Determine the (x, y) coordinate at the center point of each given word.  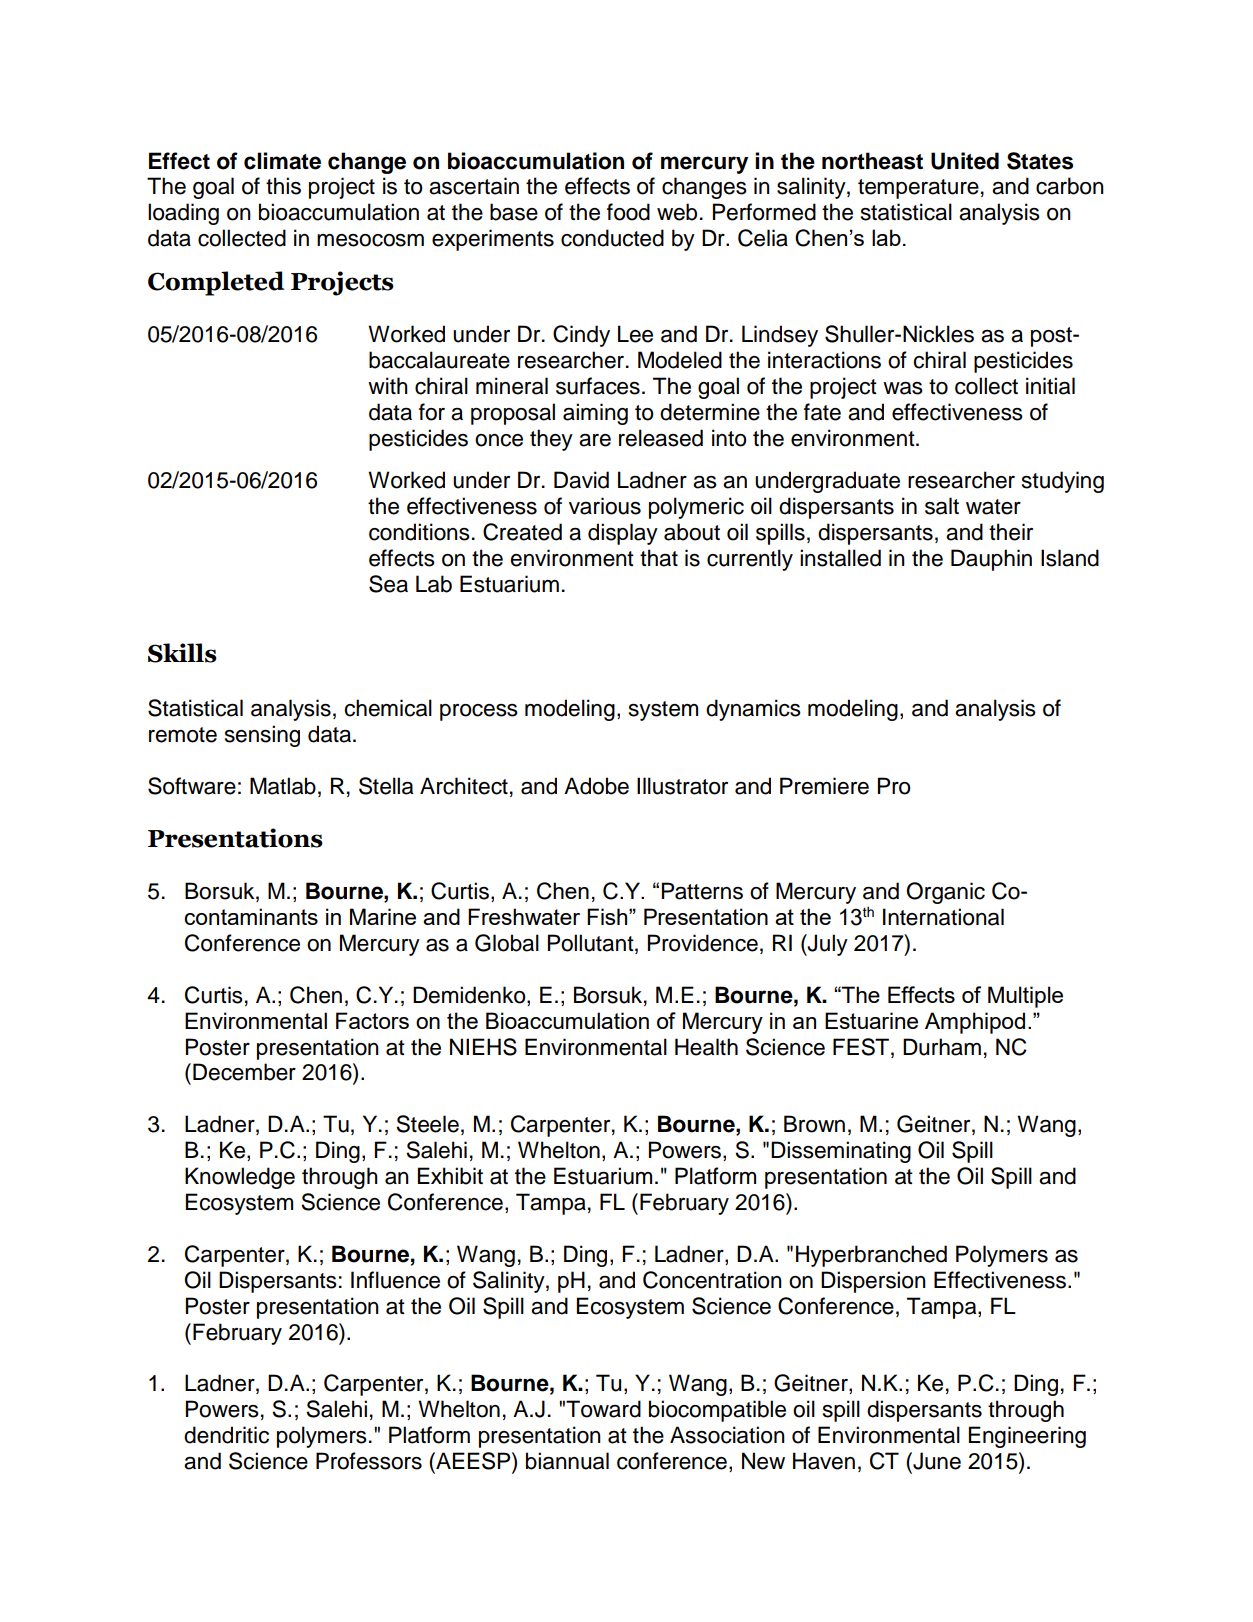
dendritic (226, 1435)
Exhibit (450, 1176)
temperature (918, 189)
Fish (608, 916)
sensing (262, 736)
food (628, 212)
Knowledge (240, 1178)
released (661, 438)
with (388, 385)
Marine (383, 916)
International (943, 917)
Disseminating (841, 1152)
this (283, 186)
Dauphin (991, 560)
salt (942, 506)
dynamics (753, 710)
